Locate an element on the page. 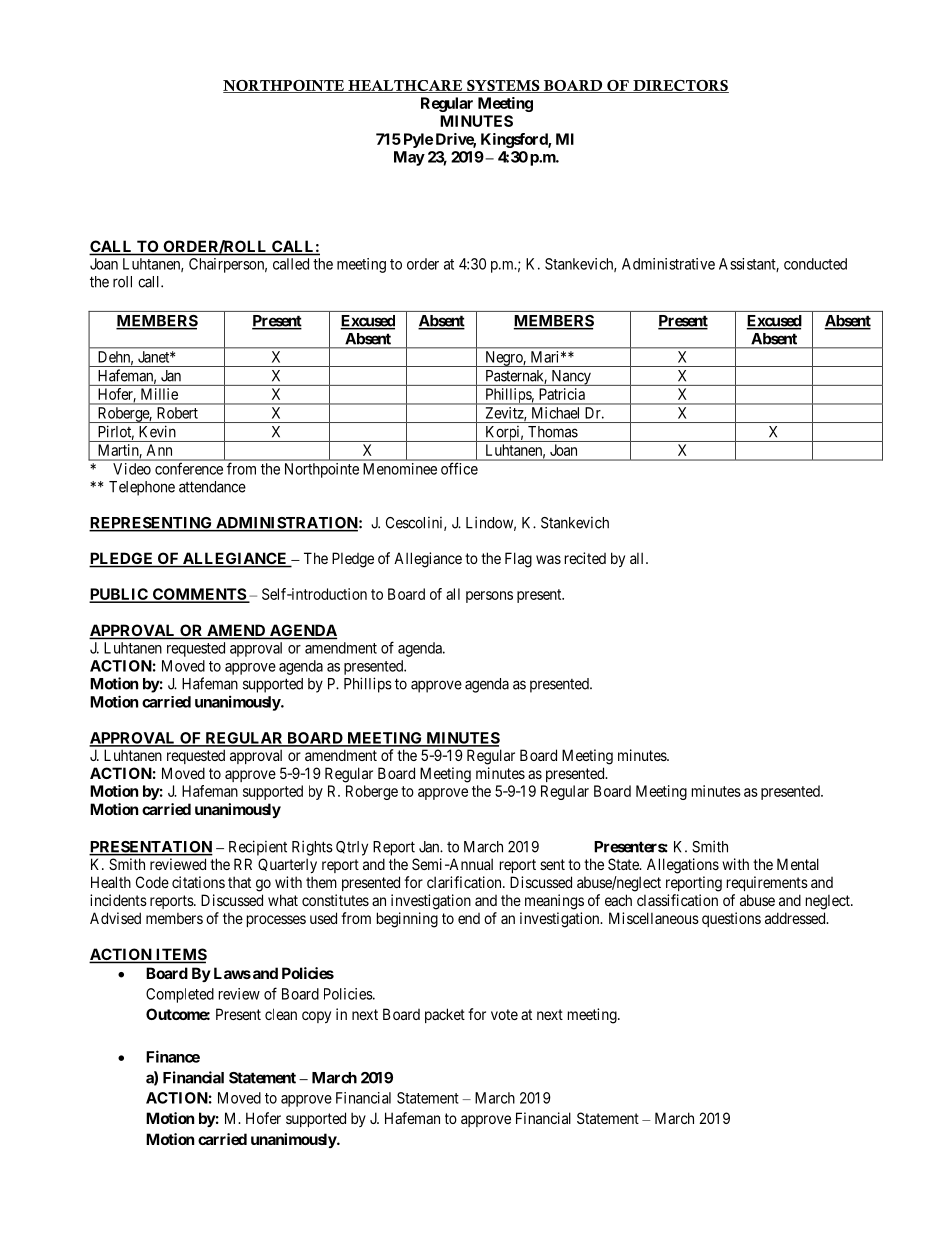 The width and height of the page is (952, 1233). Administrative is located at coordinates (668, 264).
